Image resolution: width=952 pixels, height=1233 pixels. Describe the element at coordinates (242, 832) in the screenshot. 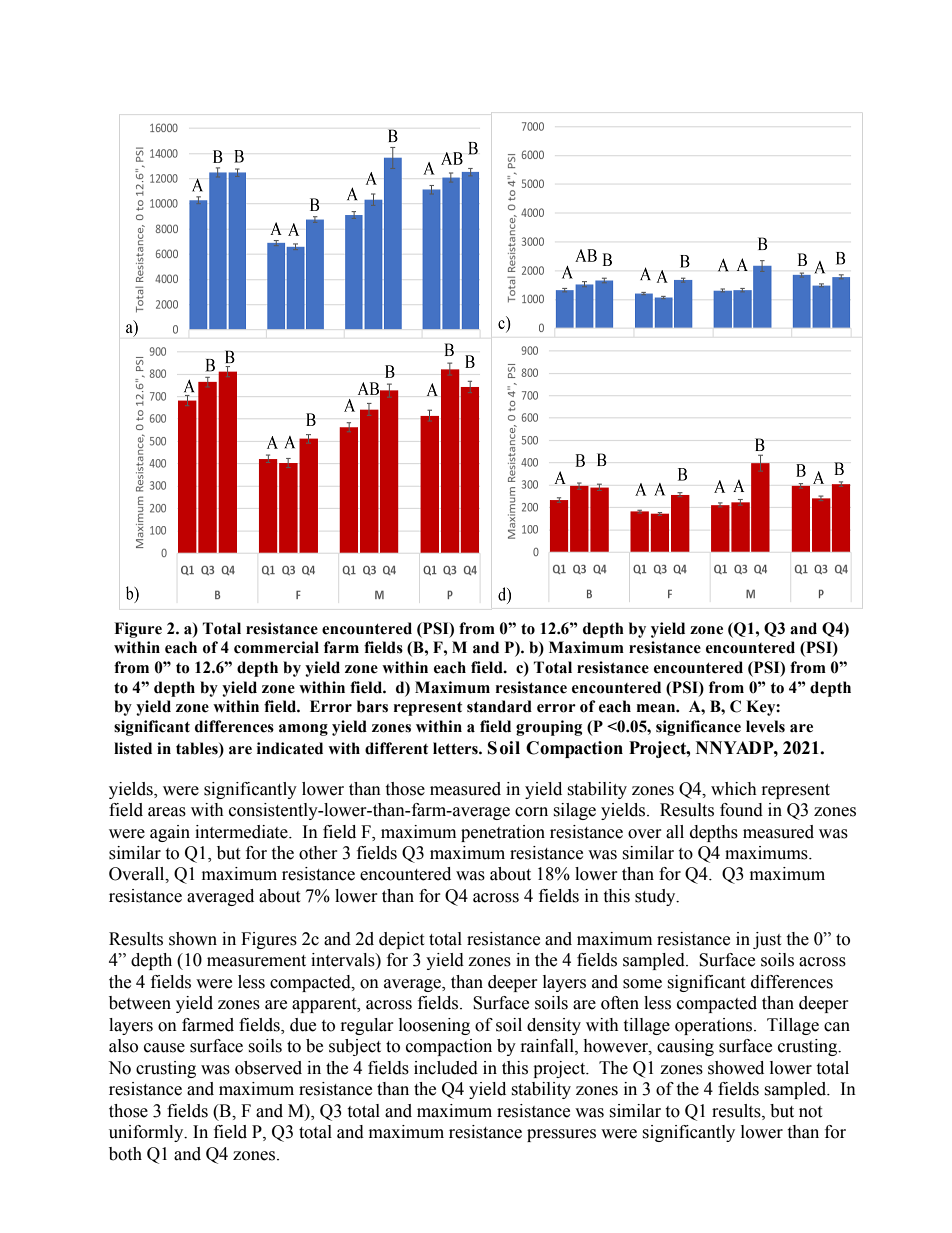

I see `intermediate` at that location.
